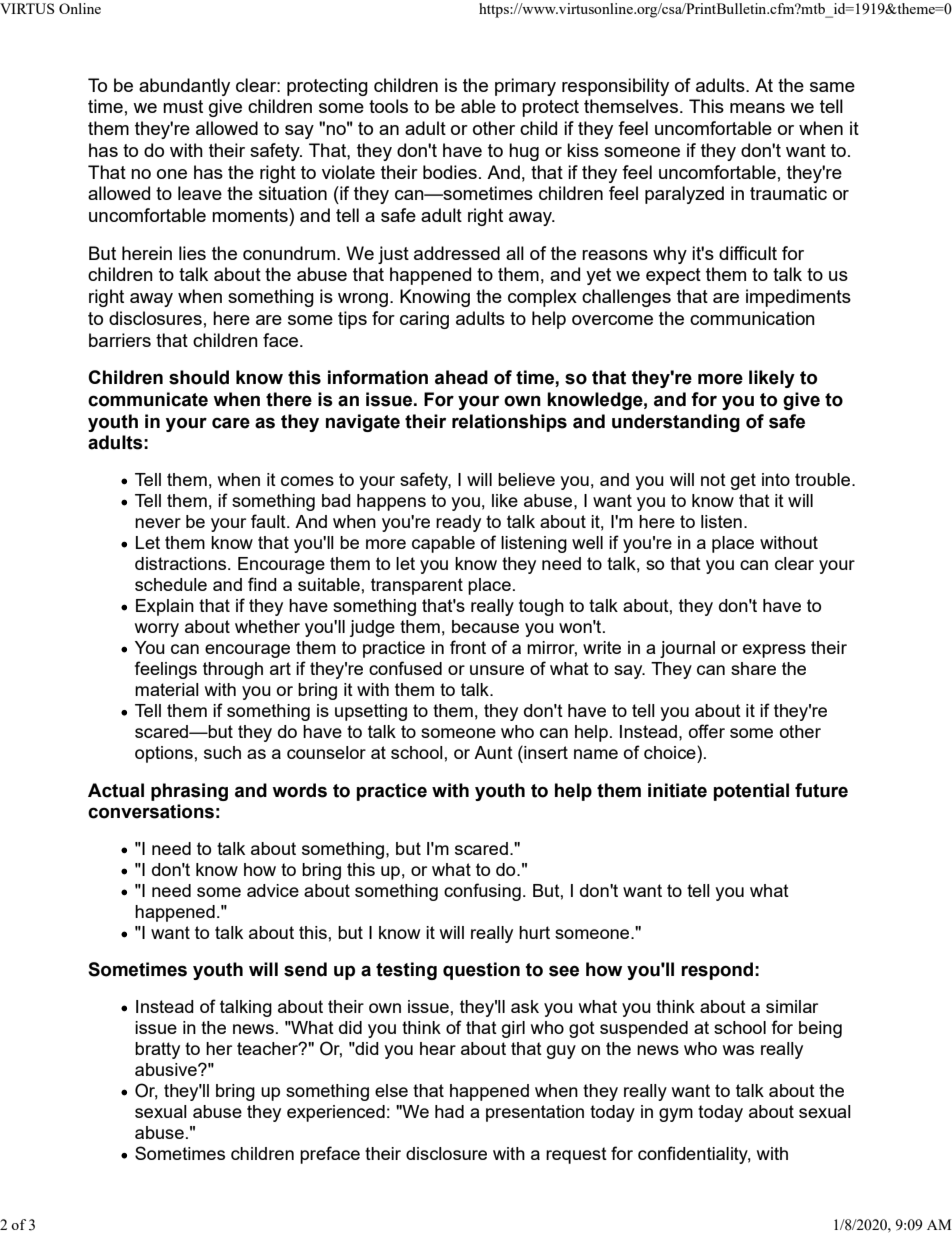  I want to click on confusing, so click(482, 892).
